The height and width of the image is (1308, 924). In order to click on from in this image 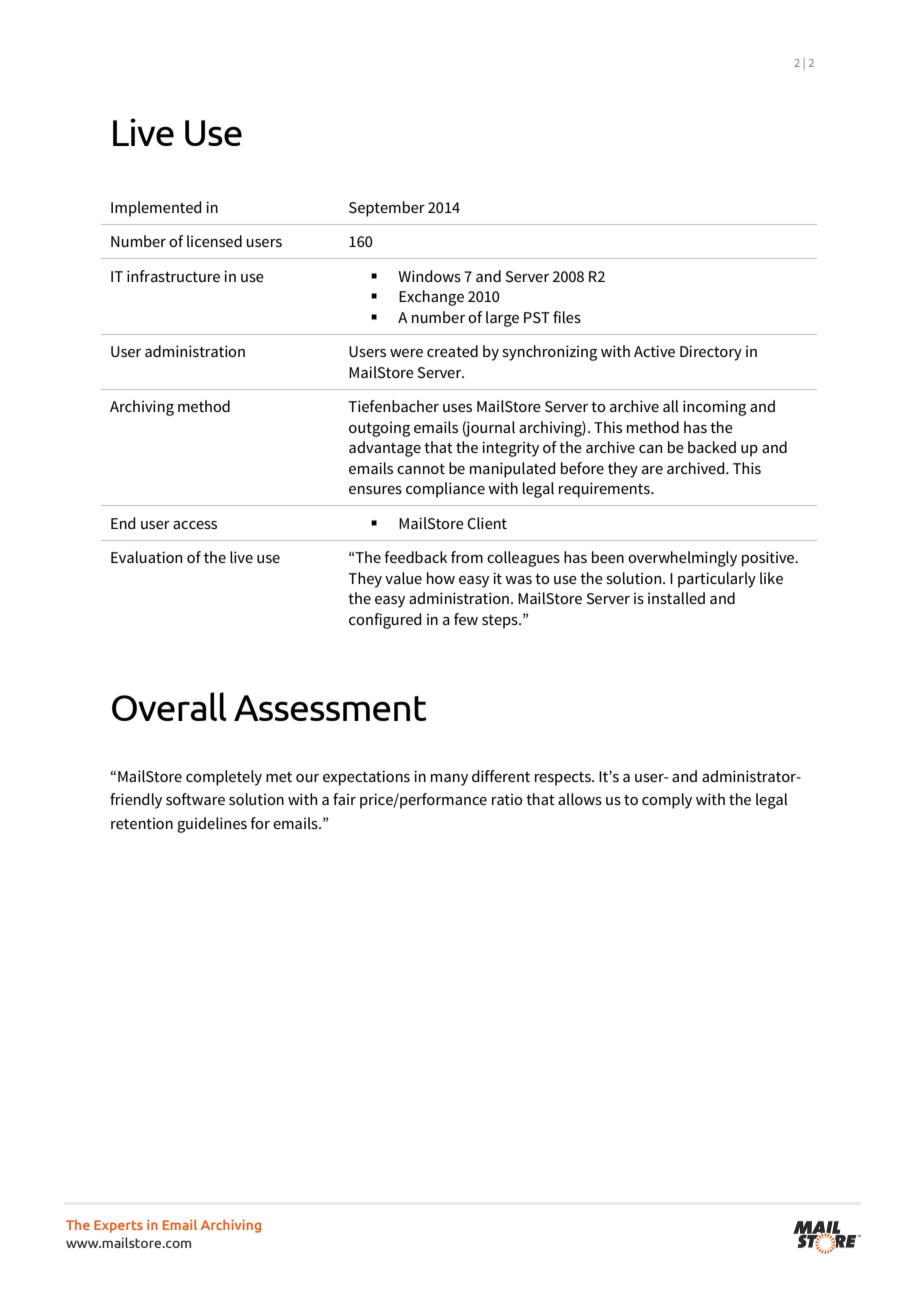, I will do `click(467, 557)`.
